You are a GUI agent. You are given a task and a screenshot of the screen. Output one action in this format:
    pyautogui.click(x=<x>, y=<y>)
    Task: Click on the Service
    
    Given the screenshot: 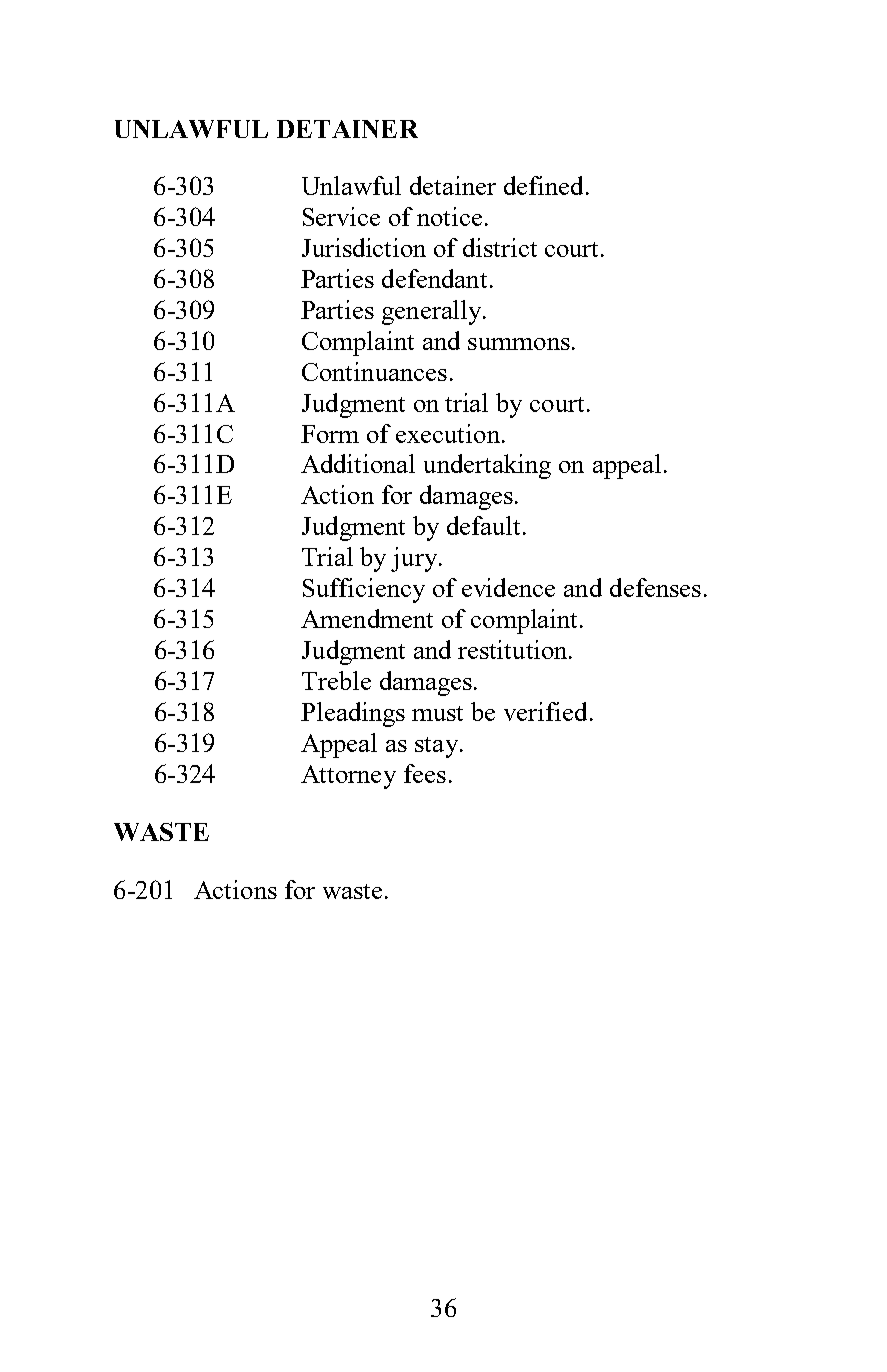 What is the action you would take?
    pyautogui.click(x=341, y=216)
